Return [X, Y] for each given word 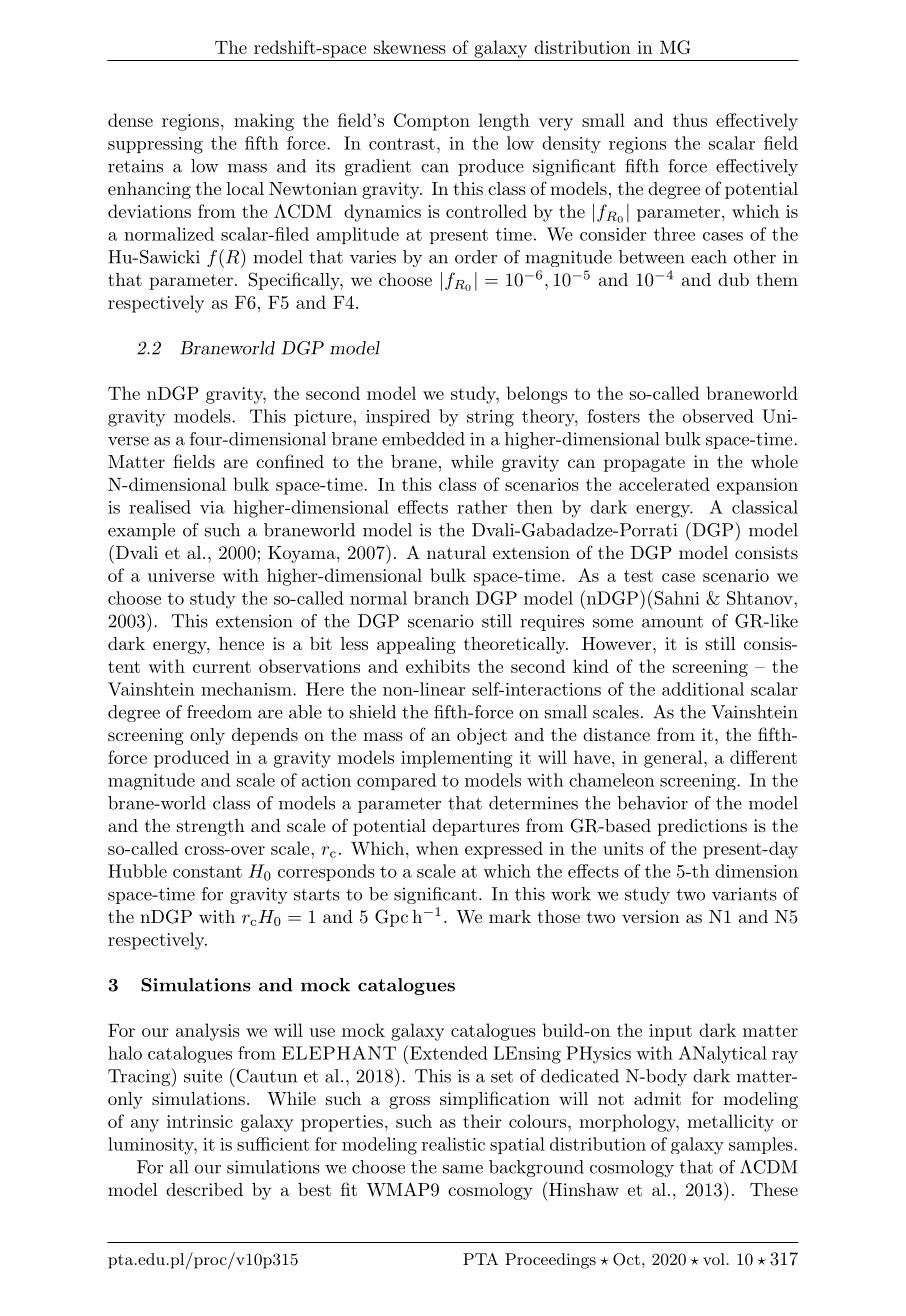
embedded [423, 439]
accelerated [664, 484]
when [437, 848]
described [204, 1189]
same [463, 1169]
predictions [702, 827]
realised [160, 507]
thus [690, 120]
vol [714, 1259]
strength [211, 827]
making [264, 122]
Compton [432, 122]
